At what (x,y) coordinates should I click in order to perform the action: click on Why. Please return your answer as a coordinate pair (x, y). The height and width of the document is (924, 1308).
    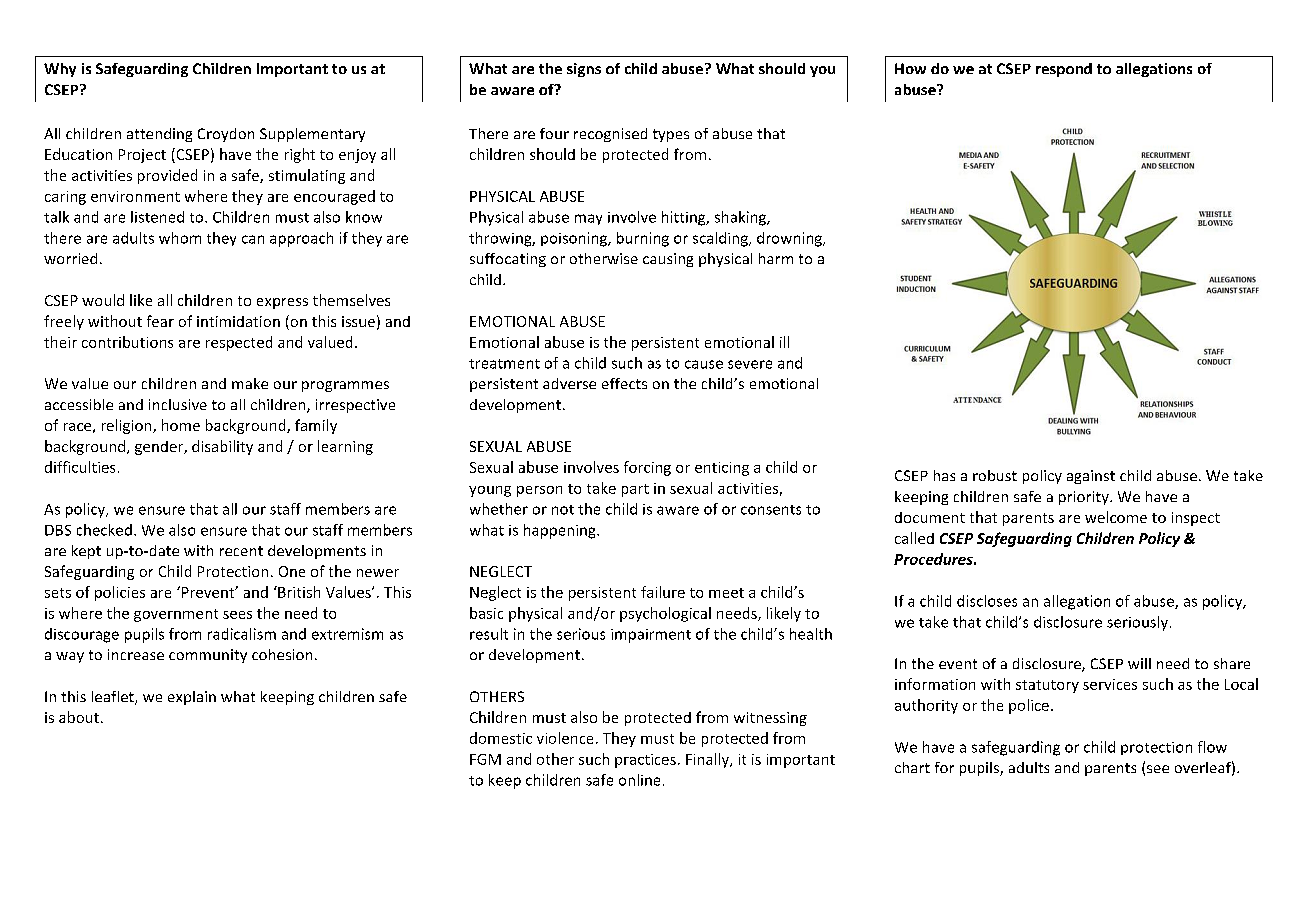
    Looking at the image, I should click on (60, 70).
